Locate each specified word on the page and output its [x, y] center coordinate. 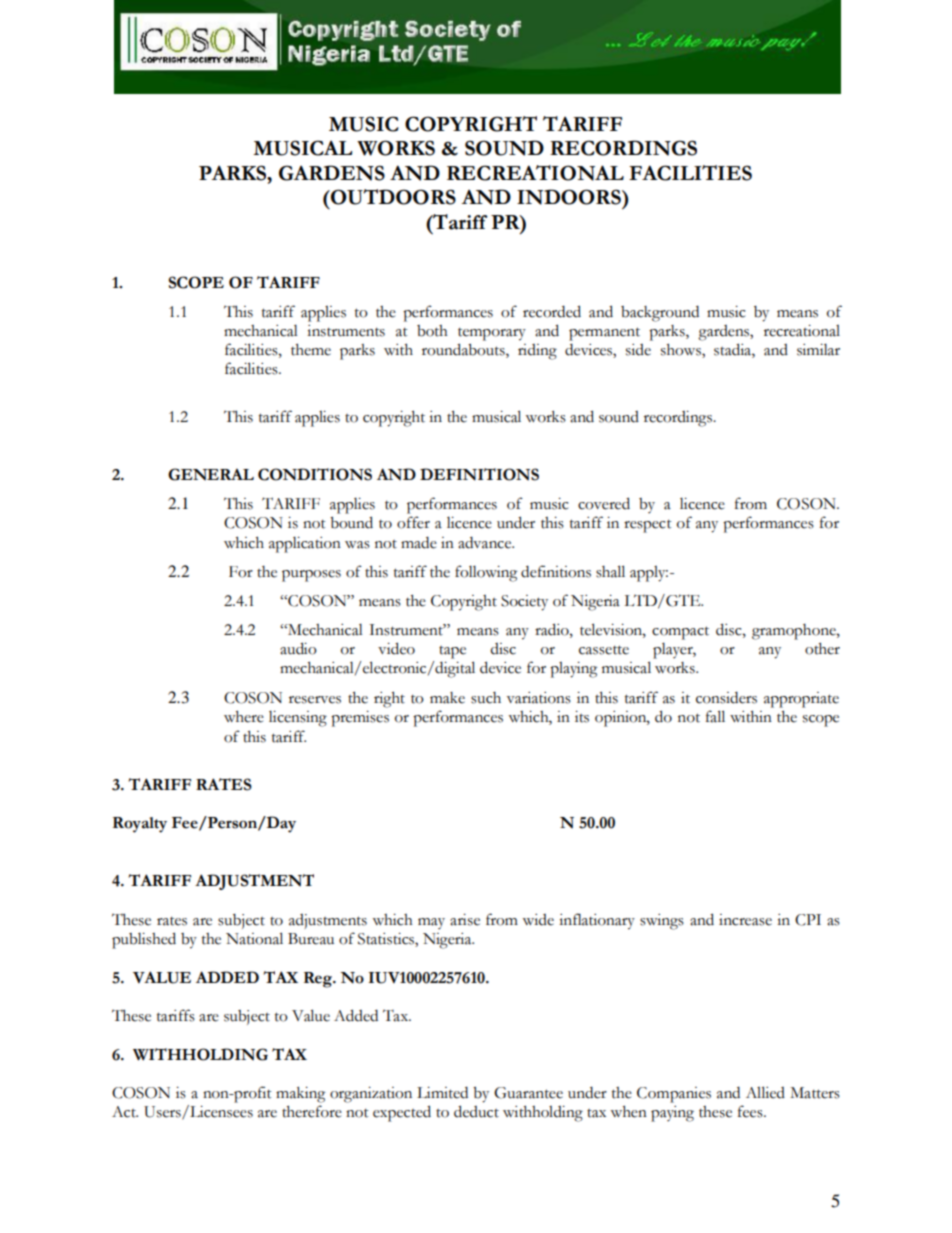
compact [680, 633]
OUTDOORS [392, 197]
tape [452, 652]
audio [298, 648]
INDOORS [570, 197]
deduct [476, 1111]
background [660, 314]
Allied [765, 1092]
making [300, 1095]
